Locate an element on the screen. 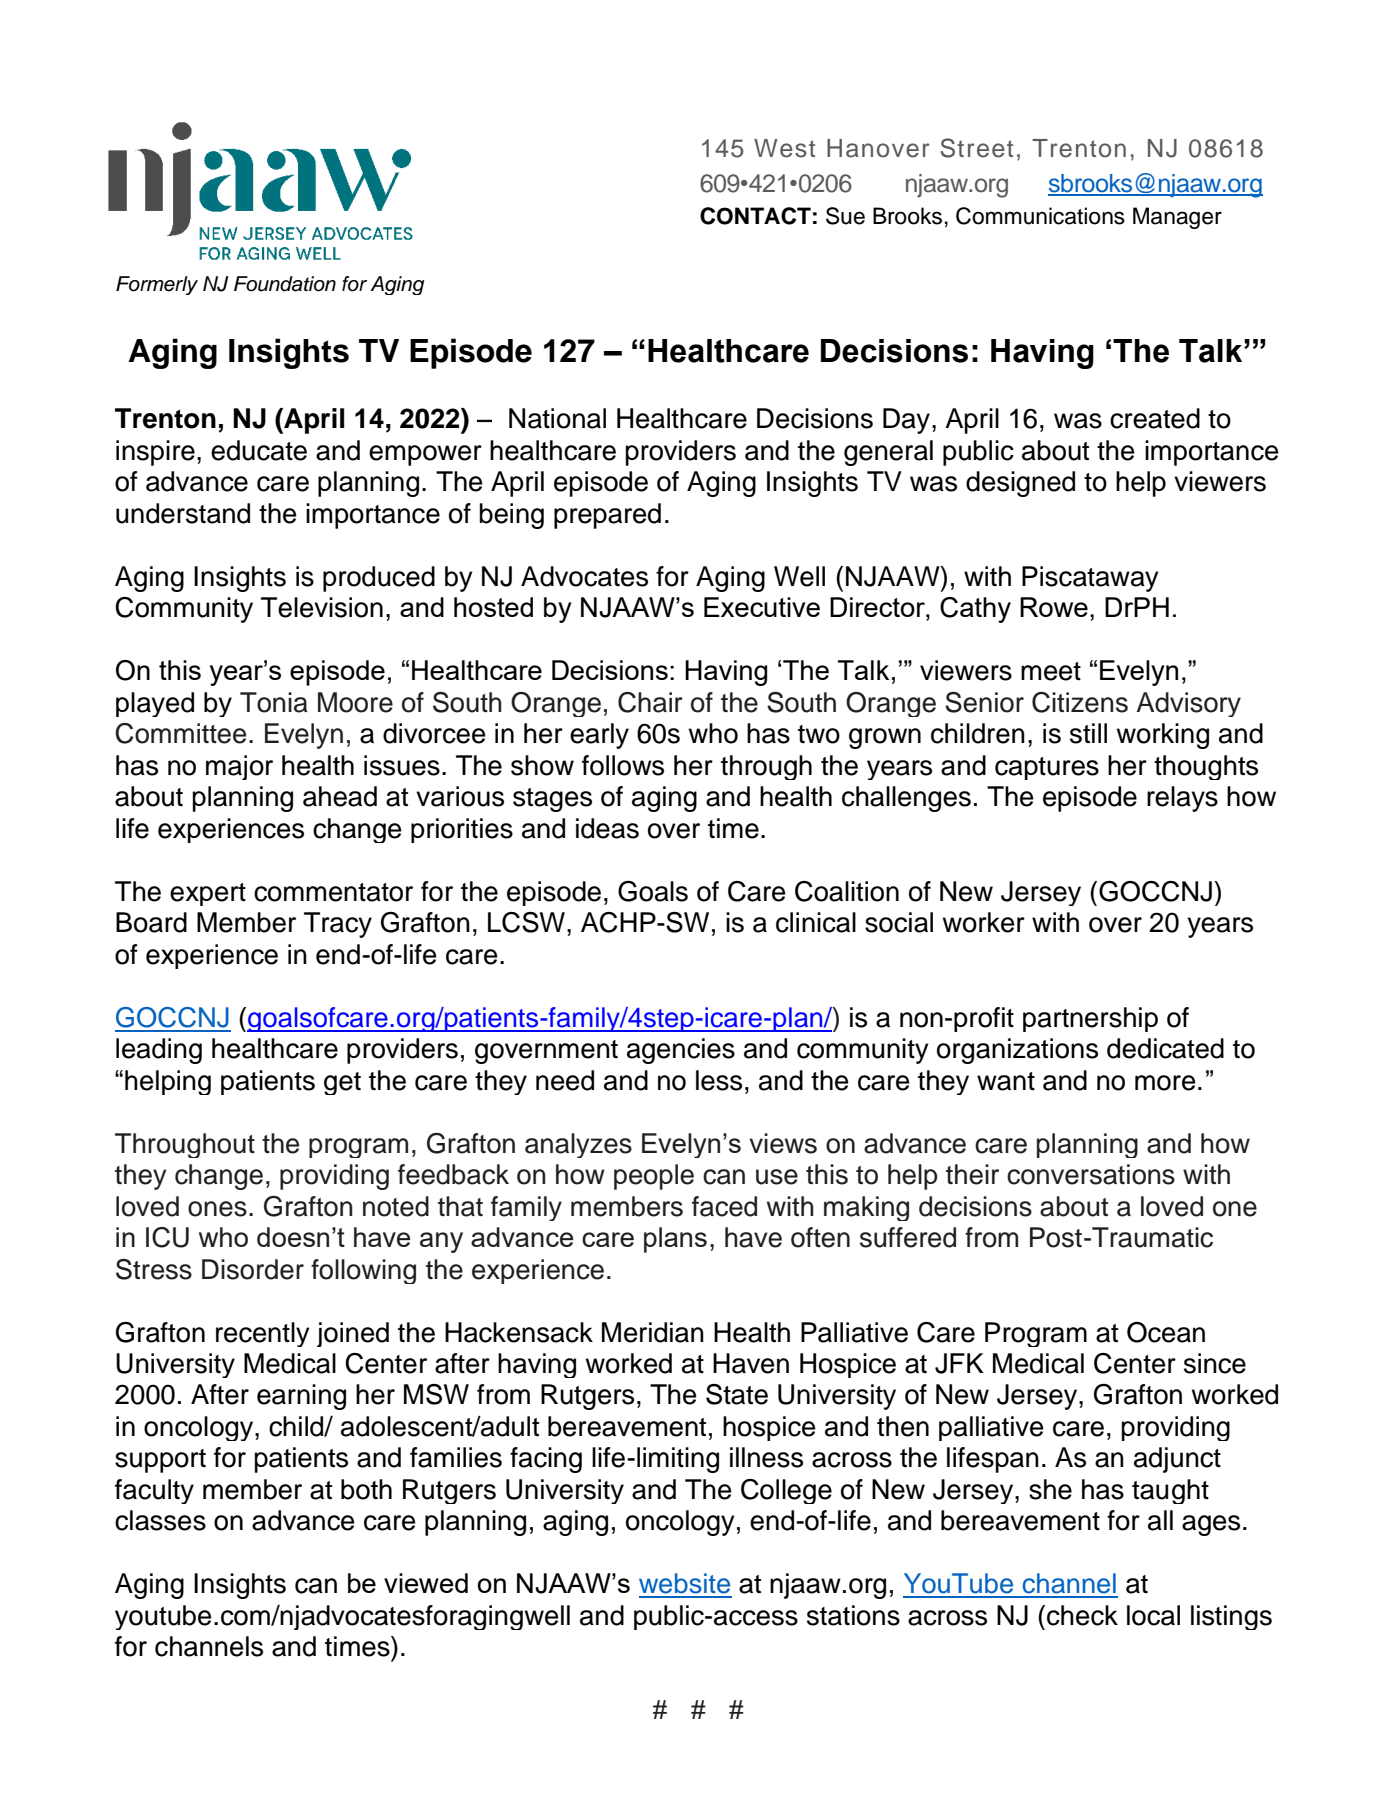 The height and width of the screenshot is (1807, 1396). check is located at coordinates (1082, 1615).
